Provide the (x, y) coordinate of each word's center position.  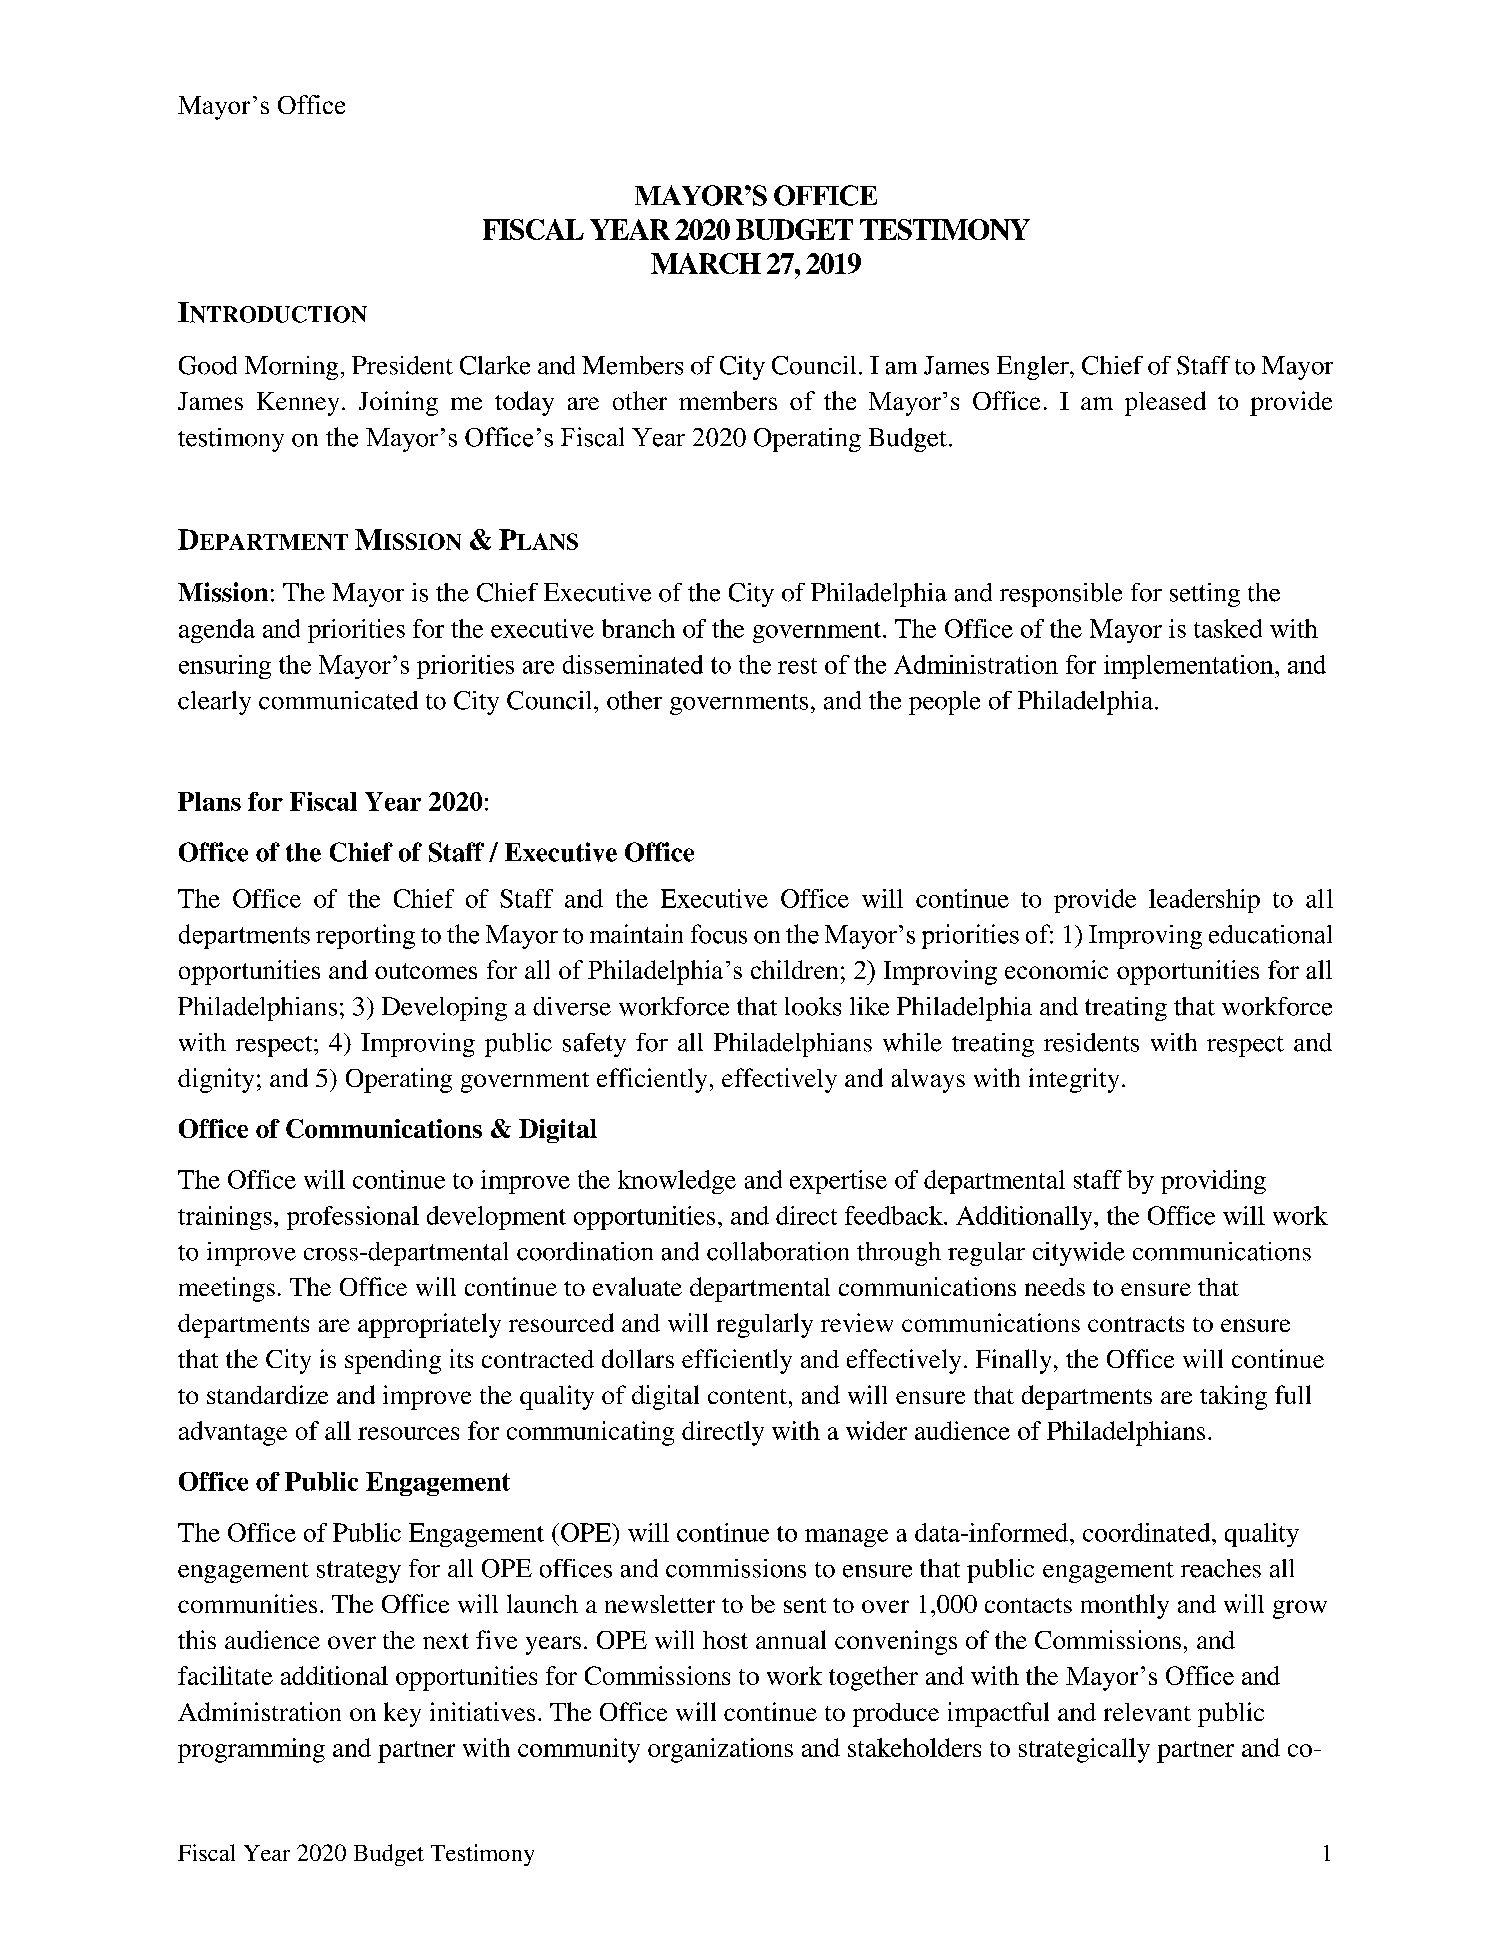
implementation (1190, 667)
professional (353, 1218)
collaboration (778, 1251)
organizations (720, 1750)
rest (797, 666)
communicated (338, 700)
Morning (291, 368)
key (402, 1714)
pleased (1165, 403)
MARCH (706, 263)
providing (1213, 1182)
